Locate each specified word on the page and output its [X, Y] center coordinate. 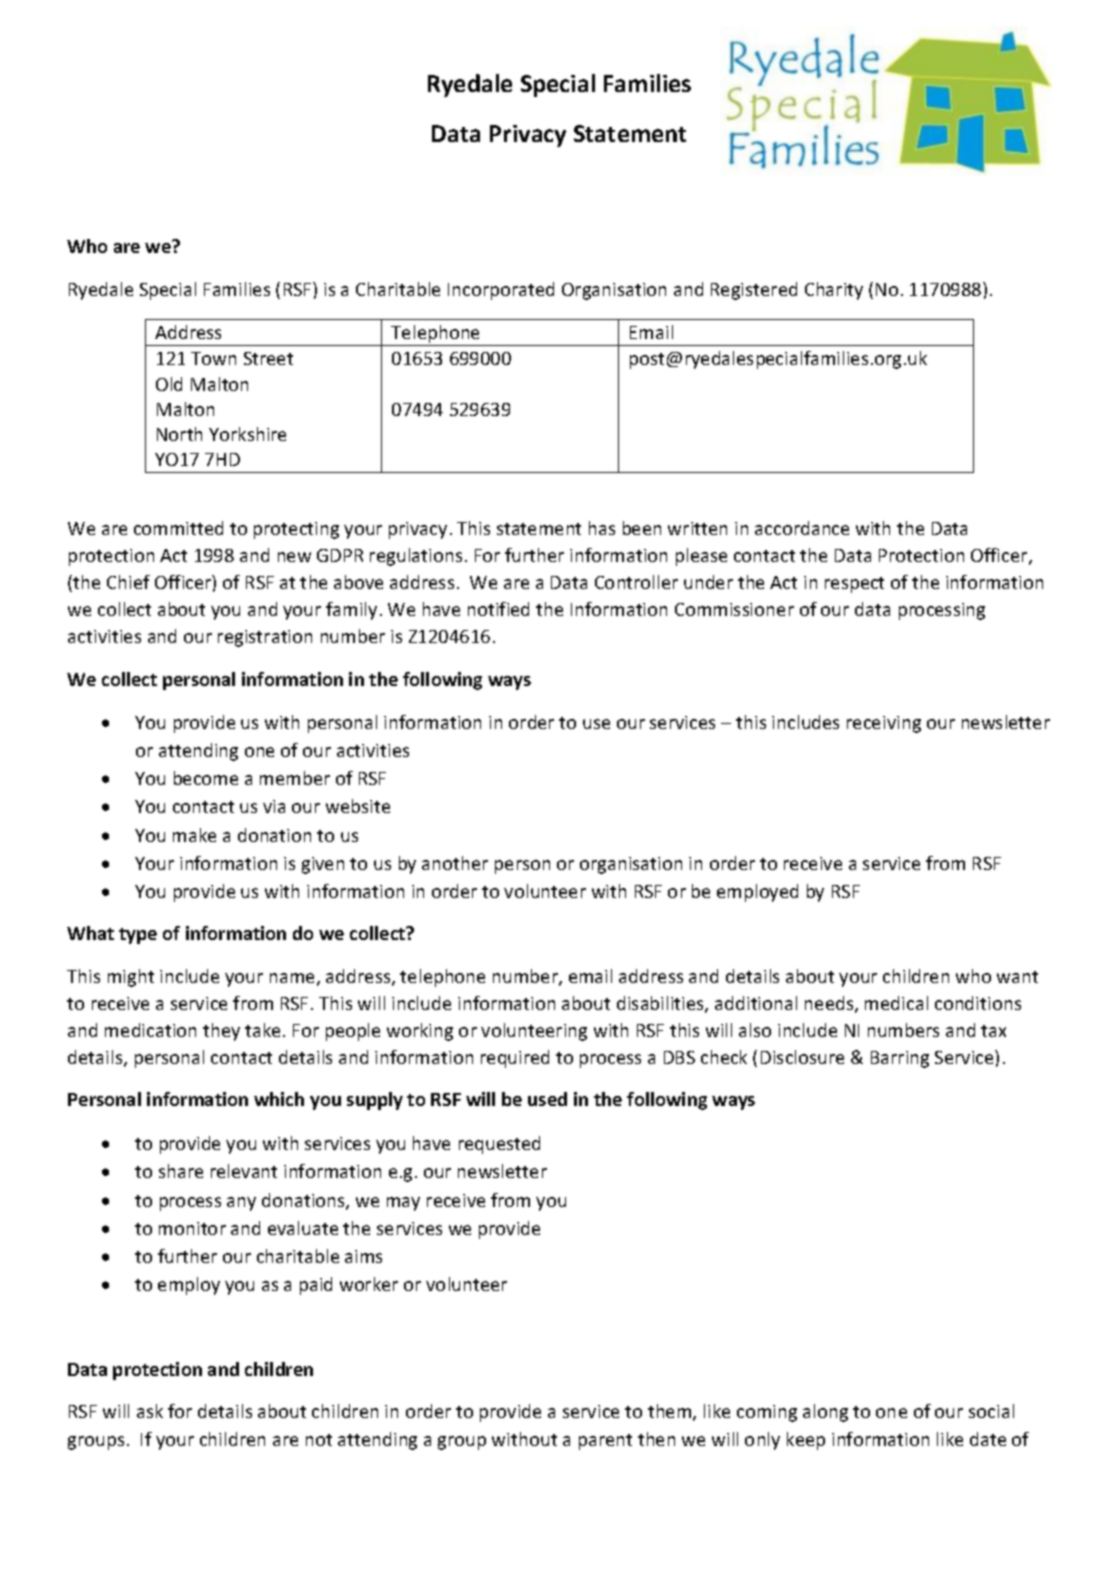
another [455, 863]
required [515, 1059]
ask [150, 1411]
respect [854, 585]
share [181, 1171]
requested [499, 1145]
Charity [834, 291]
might [131, 978]
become [206, 778]
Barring [900, 1059]
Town [213, 358]
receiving [884, 724]
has [602, 528]
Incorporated [501, 291]
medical [896, 1003]
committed [178, 528]
